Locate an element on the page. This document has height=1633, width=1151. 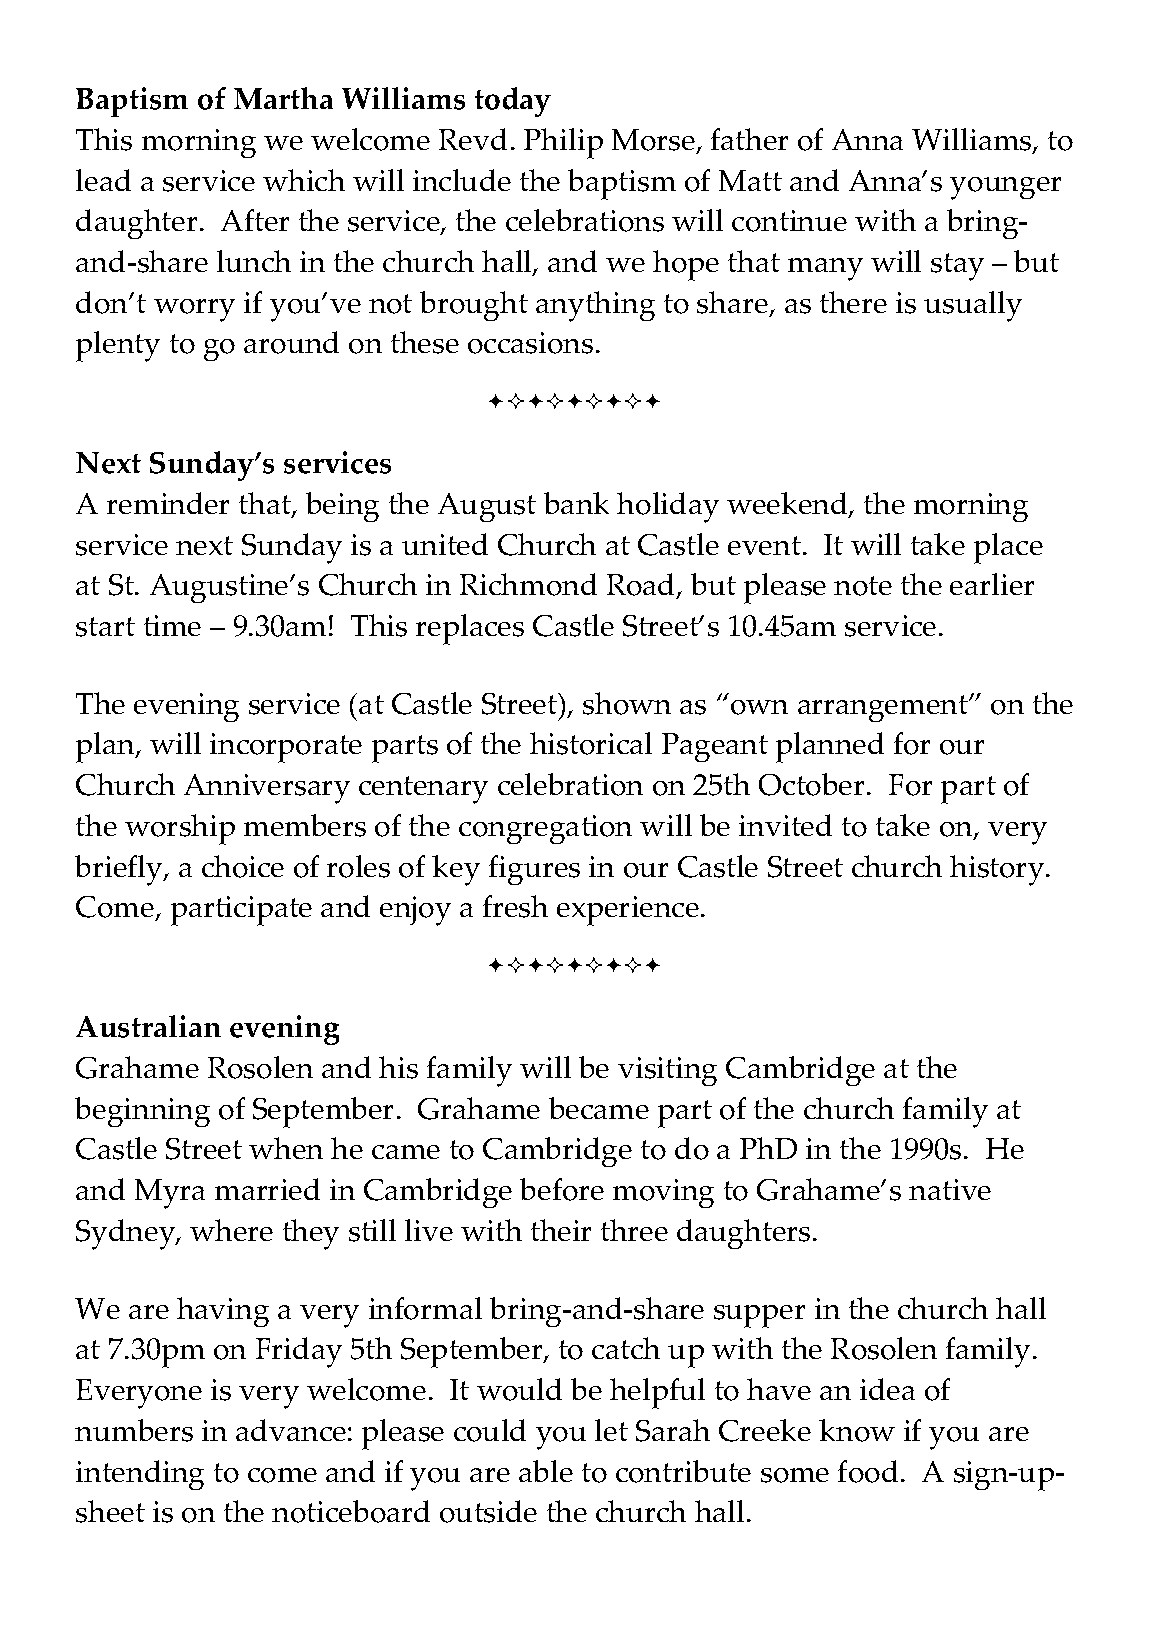
able is located at coordinates (546, 1471).
